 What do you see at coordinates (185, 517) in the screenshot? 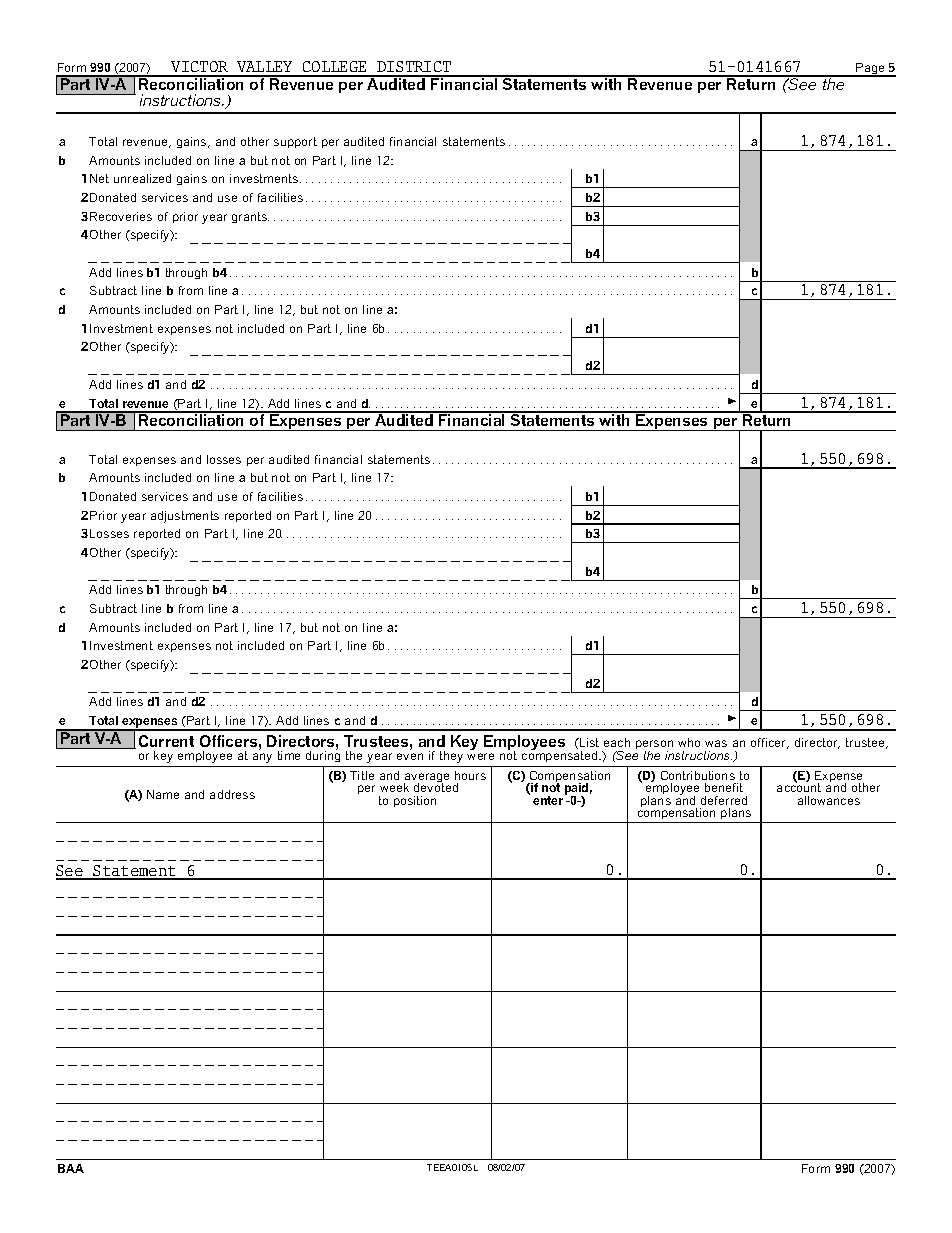
I see `adjustments` at bounding box center [185, 517].
